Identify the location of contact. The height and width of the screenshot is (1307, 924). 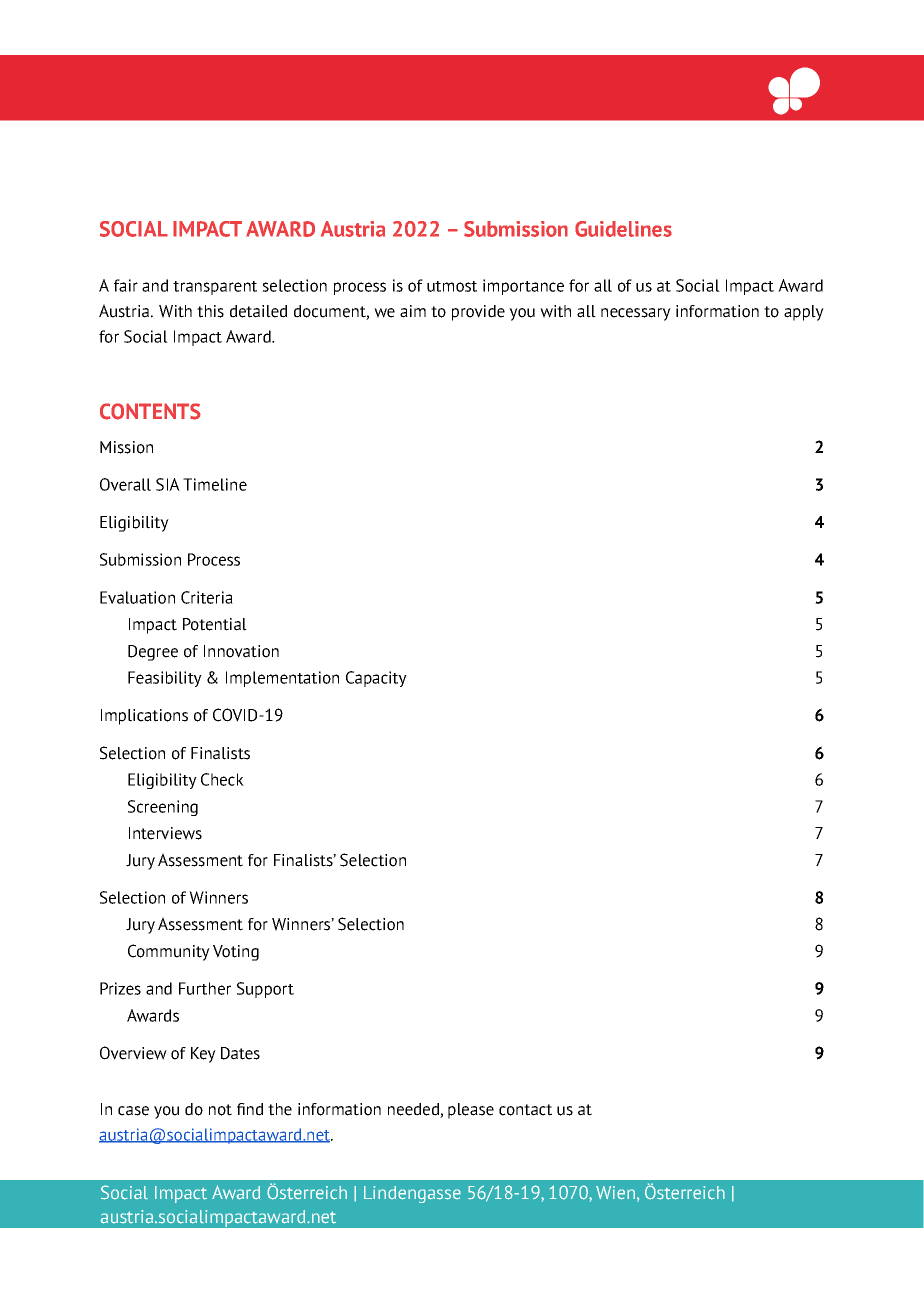
(525, 1110).
